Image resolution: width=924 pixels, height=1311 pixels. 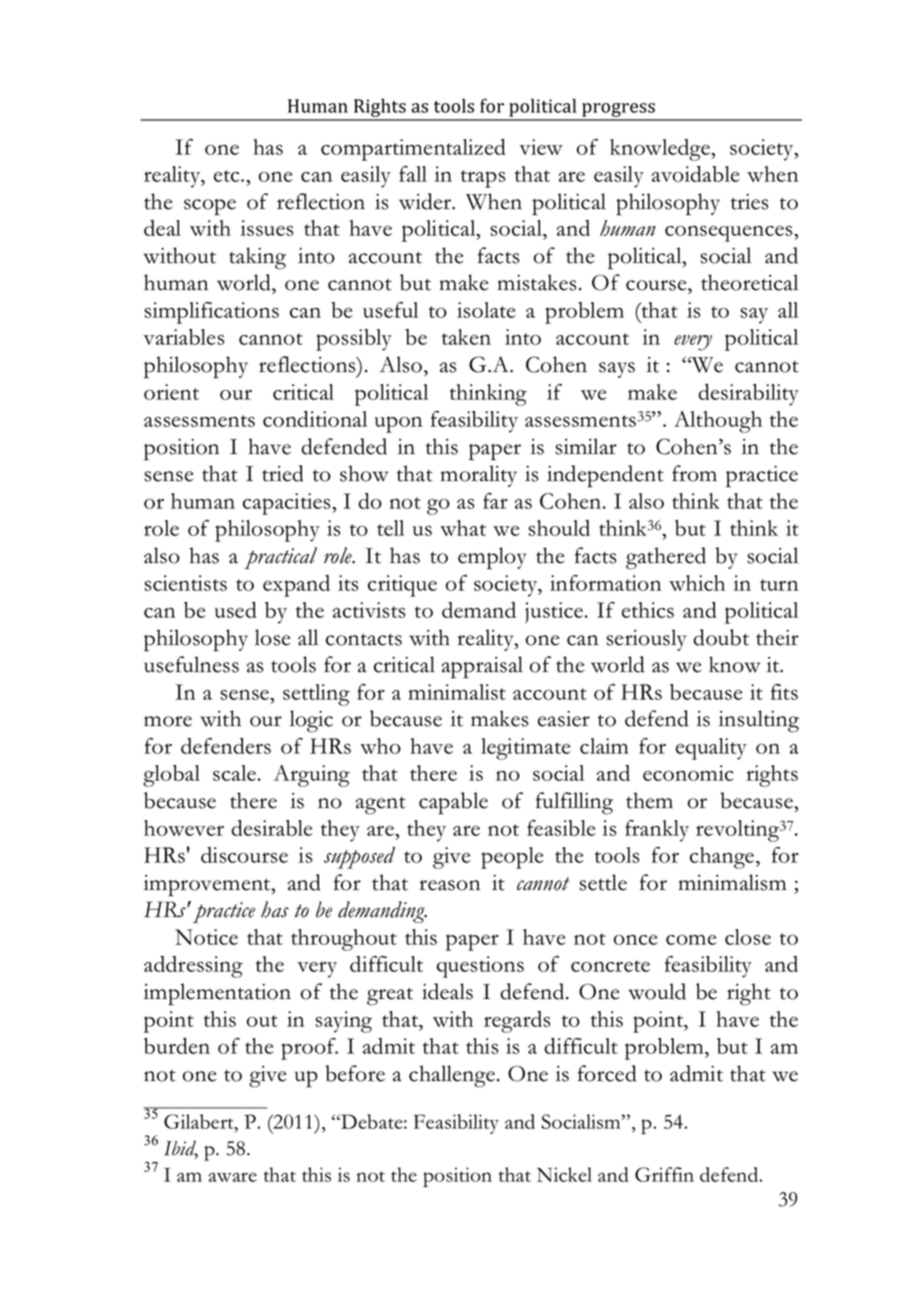 I want to click on reason, so click(x=449, y=885).
